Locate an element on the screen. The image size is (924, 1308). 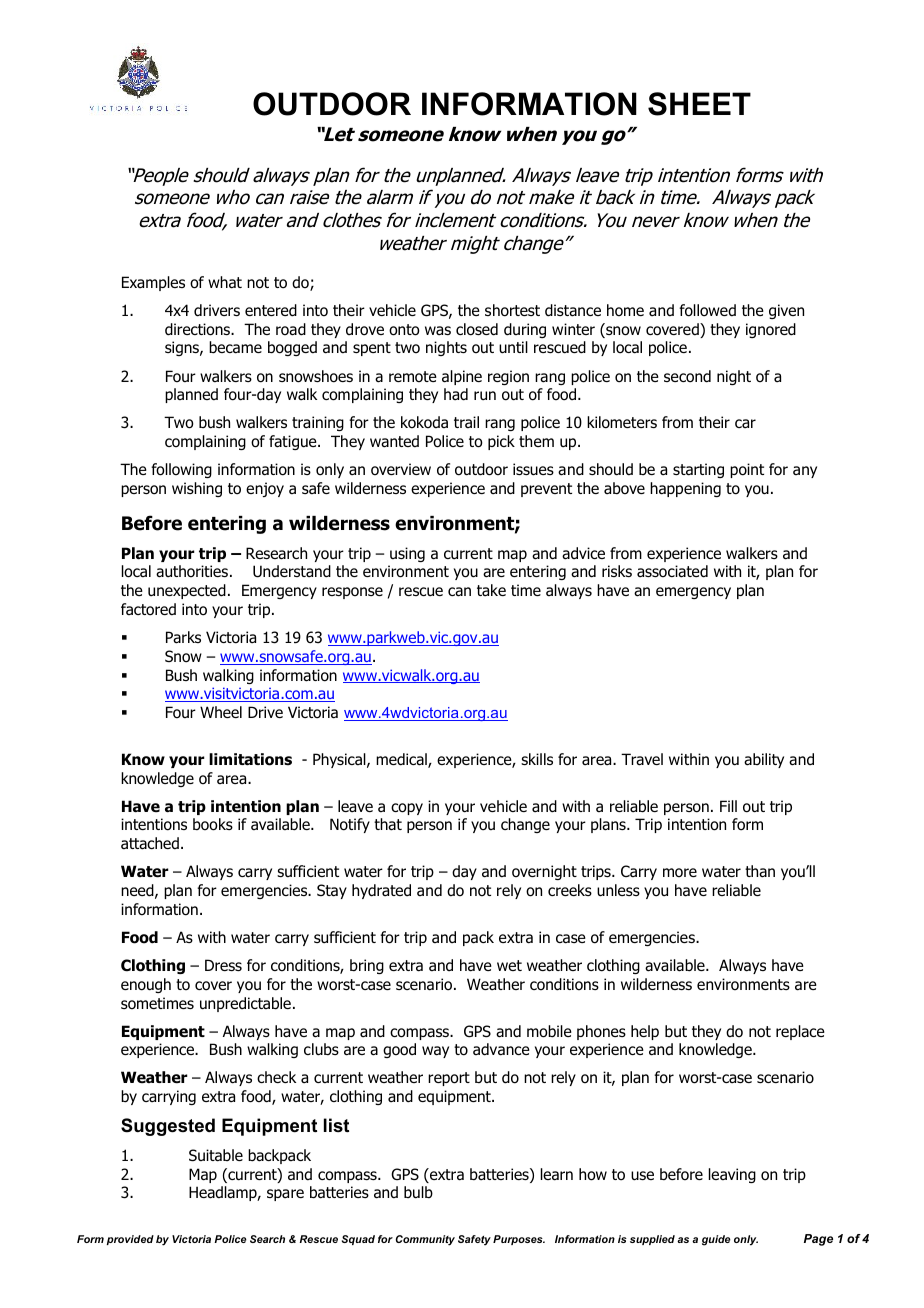
Wheel is located at coordinates (221, 712).
